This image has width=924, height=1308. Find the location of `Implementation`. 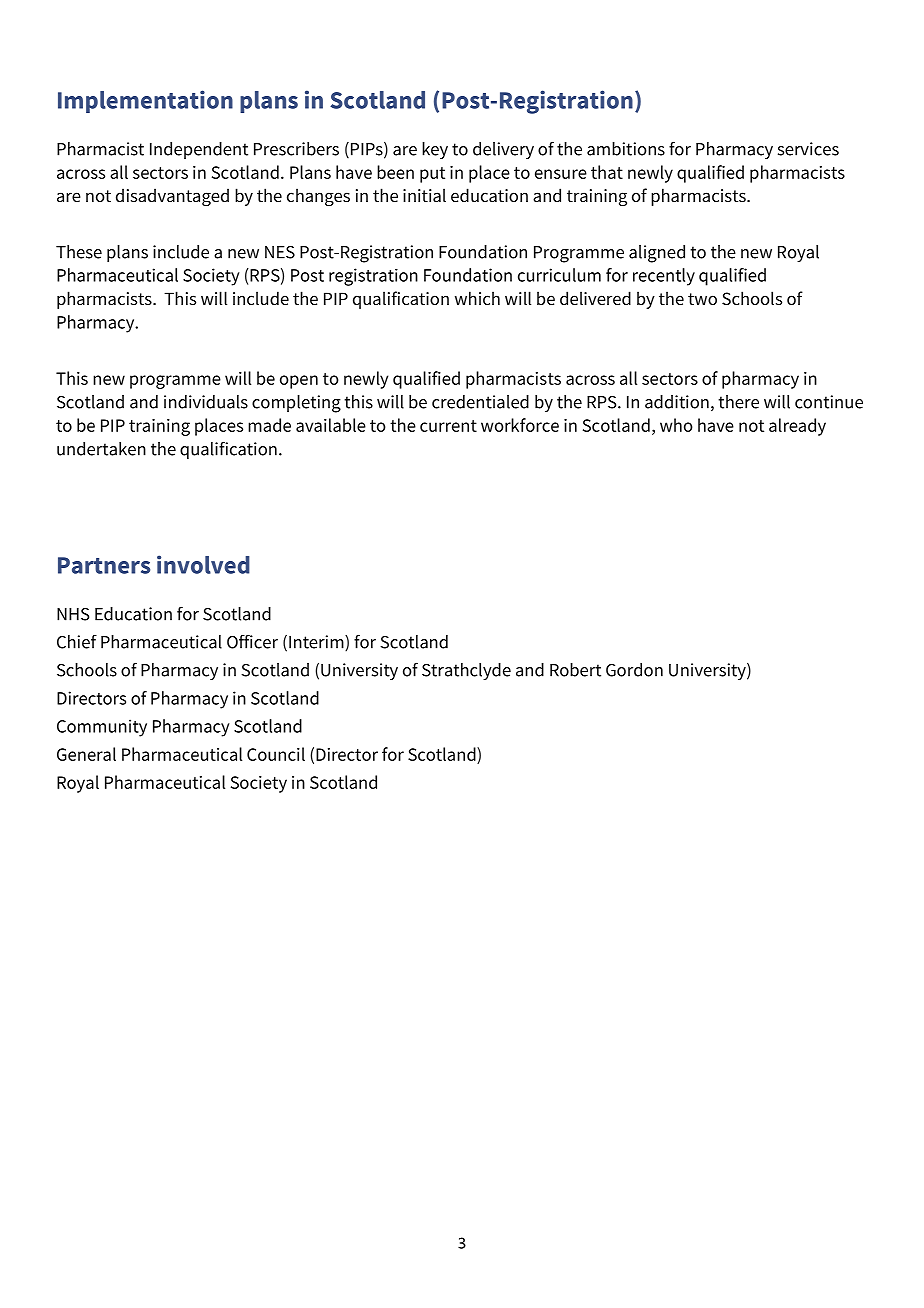

Implementation is located at coordinates (145, 101).
